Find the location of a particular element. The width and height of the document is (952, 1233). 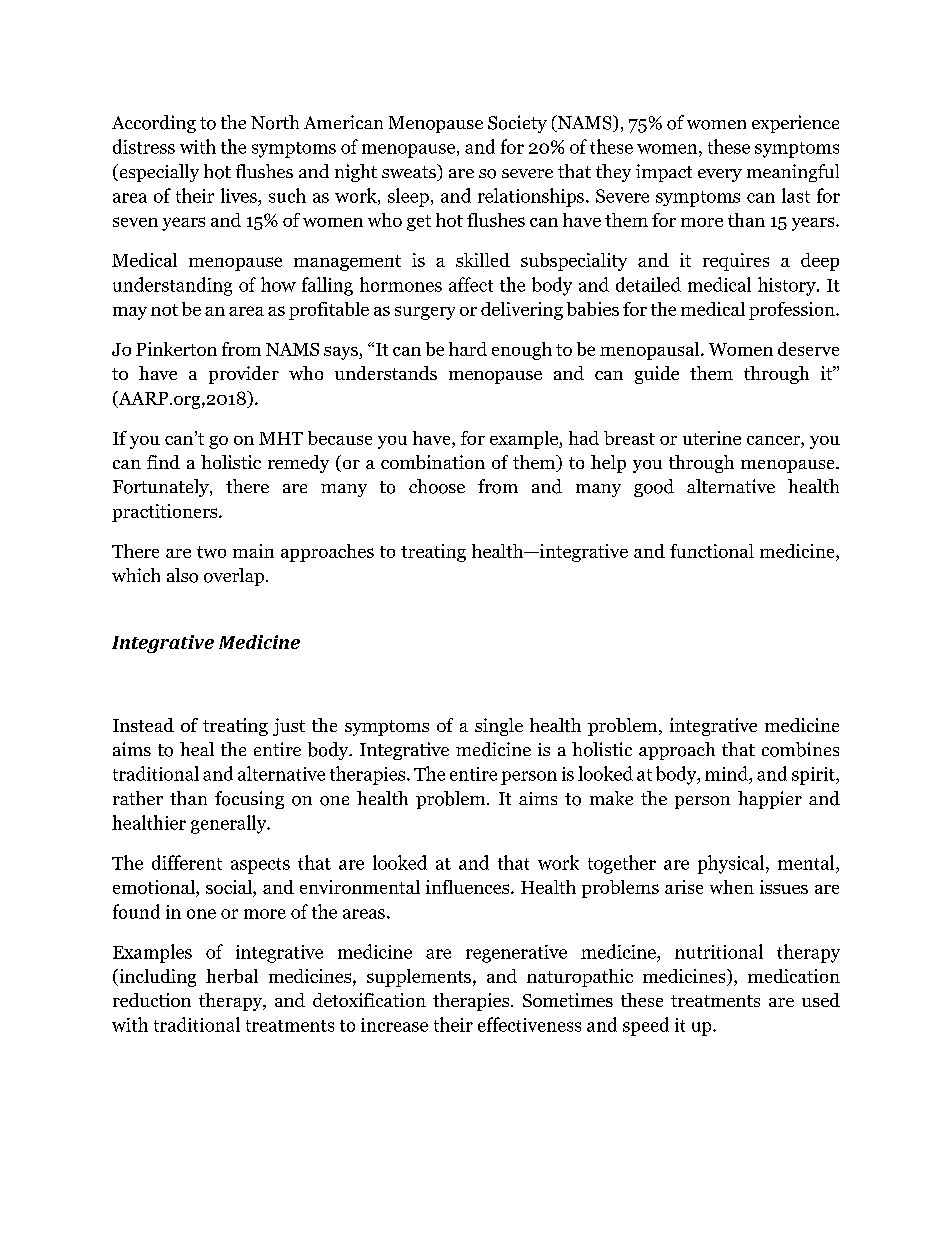

hard is located at coordinates (468, 349).
